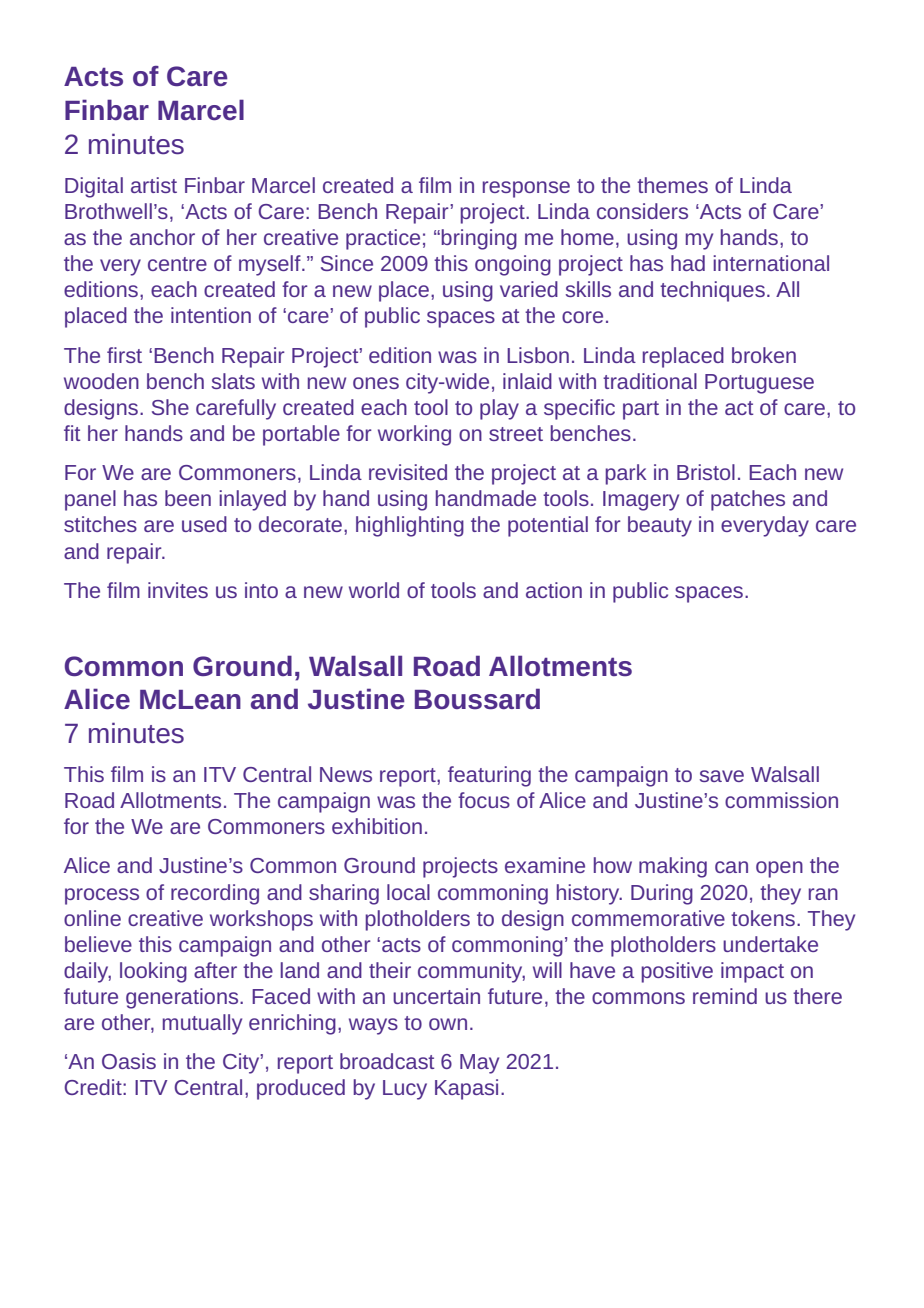 The width and height of the screenshot is (924, 1308). What do you see at coordinates (479, 1064) in the screenshot?
I see `May` at bounding box center [479, 1064].
